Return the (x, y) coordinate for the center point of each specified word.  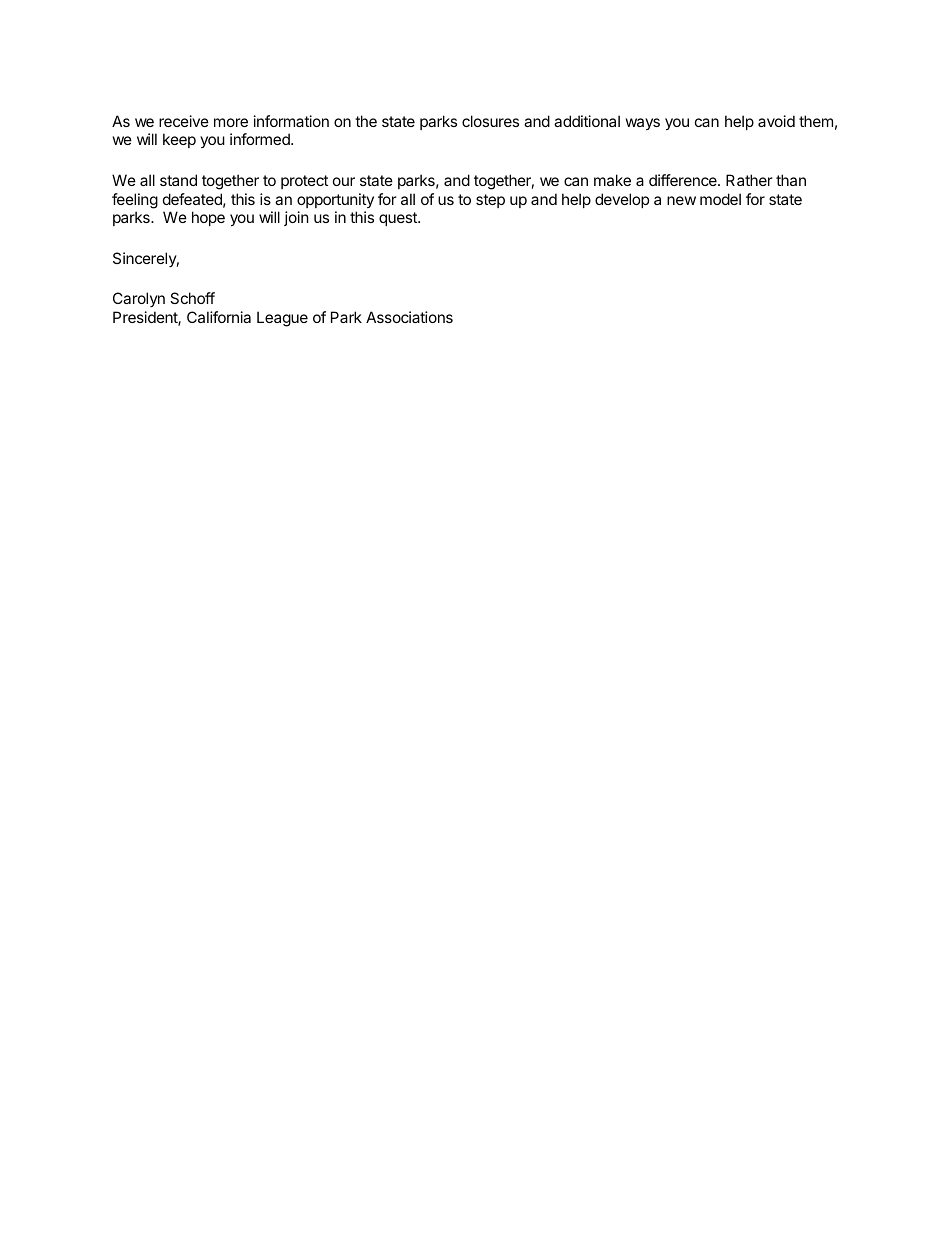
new (681, 200)
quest (399, 219)
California (219, 317)
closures (490, 121)
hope (208, 218)
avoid (776, 121)
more (231, 122)
